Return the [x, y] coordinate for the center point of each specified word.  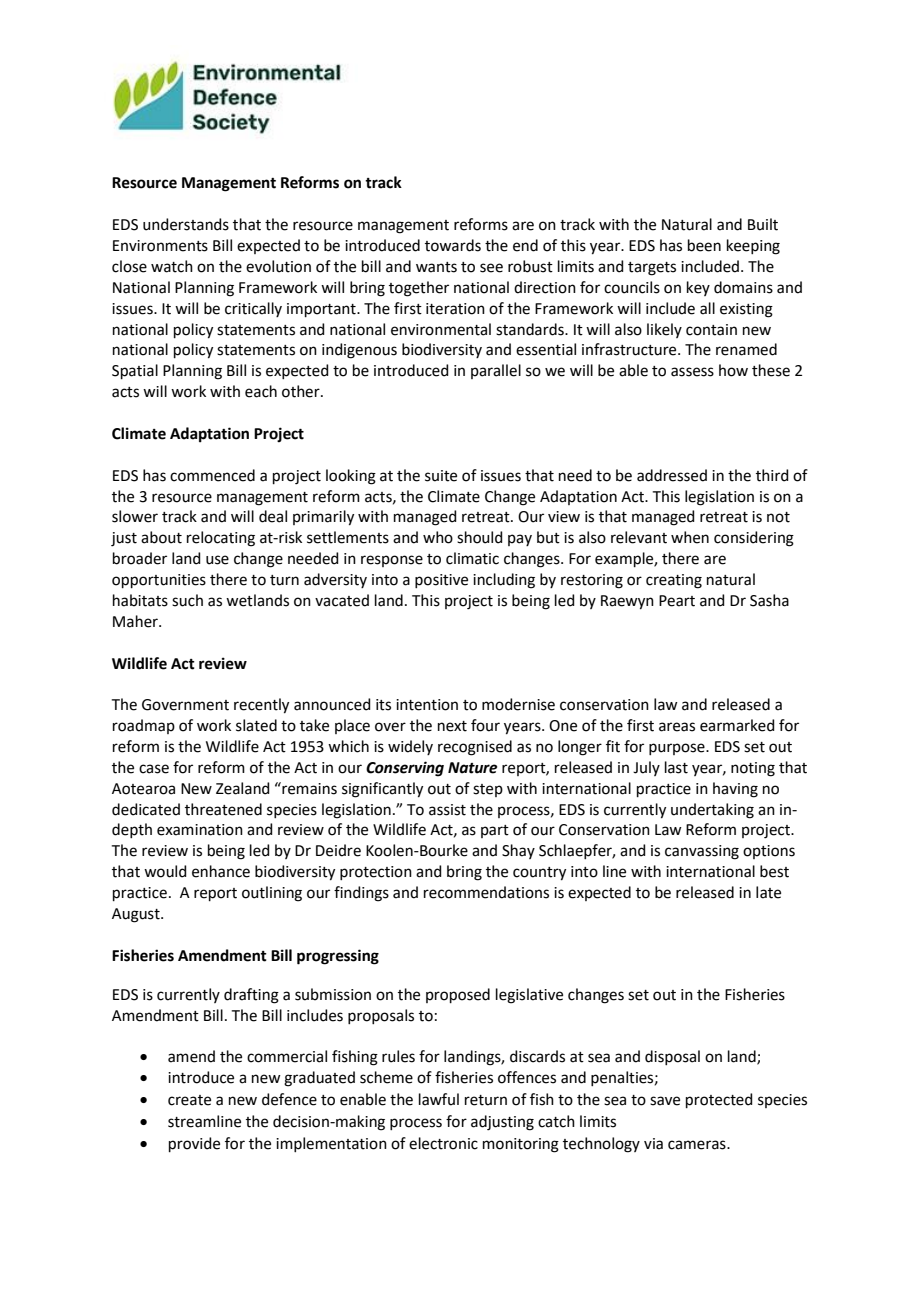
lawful [439, 1099]
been [704, 245]
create [189, 1100]
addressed [672, 475]
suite [441, 476]
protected [719, 1100]
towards [453, 245]
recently [261, 706]
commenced [212, 475]
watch [172, 266]
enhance [221, 871]
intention [427, 705]
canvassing [702, 852]
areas [677, 727]
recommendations [486, 892]
